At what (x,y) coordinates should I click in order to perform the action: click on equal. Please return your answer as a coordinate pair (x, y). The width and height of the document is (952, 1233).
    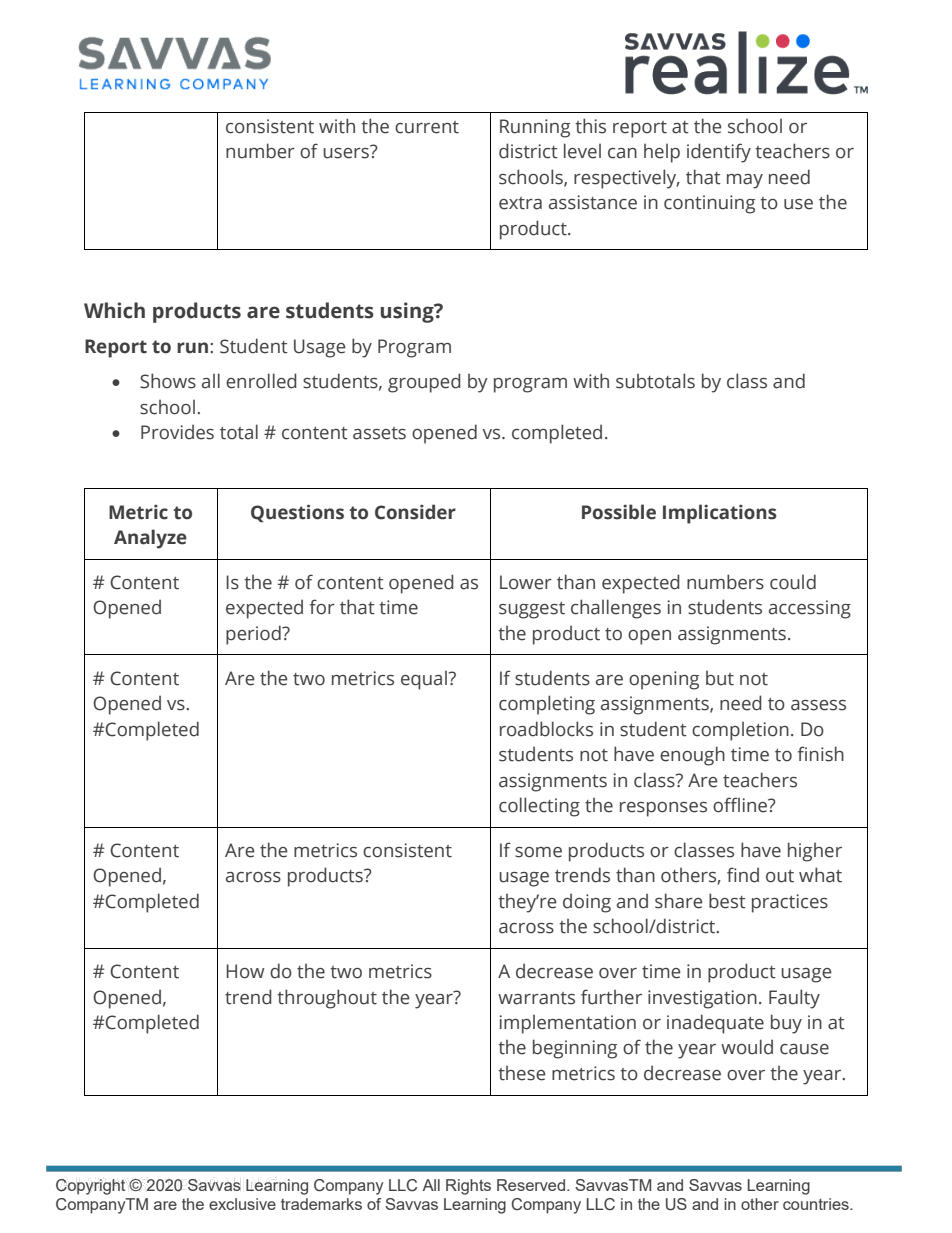
    Looking at the image, I should click on (424, 680).
